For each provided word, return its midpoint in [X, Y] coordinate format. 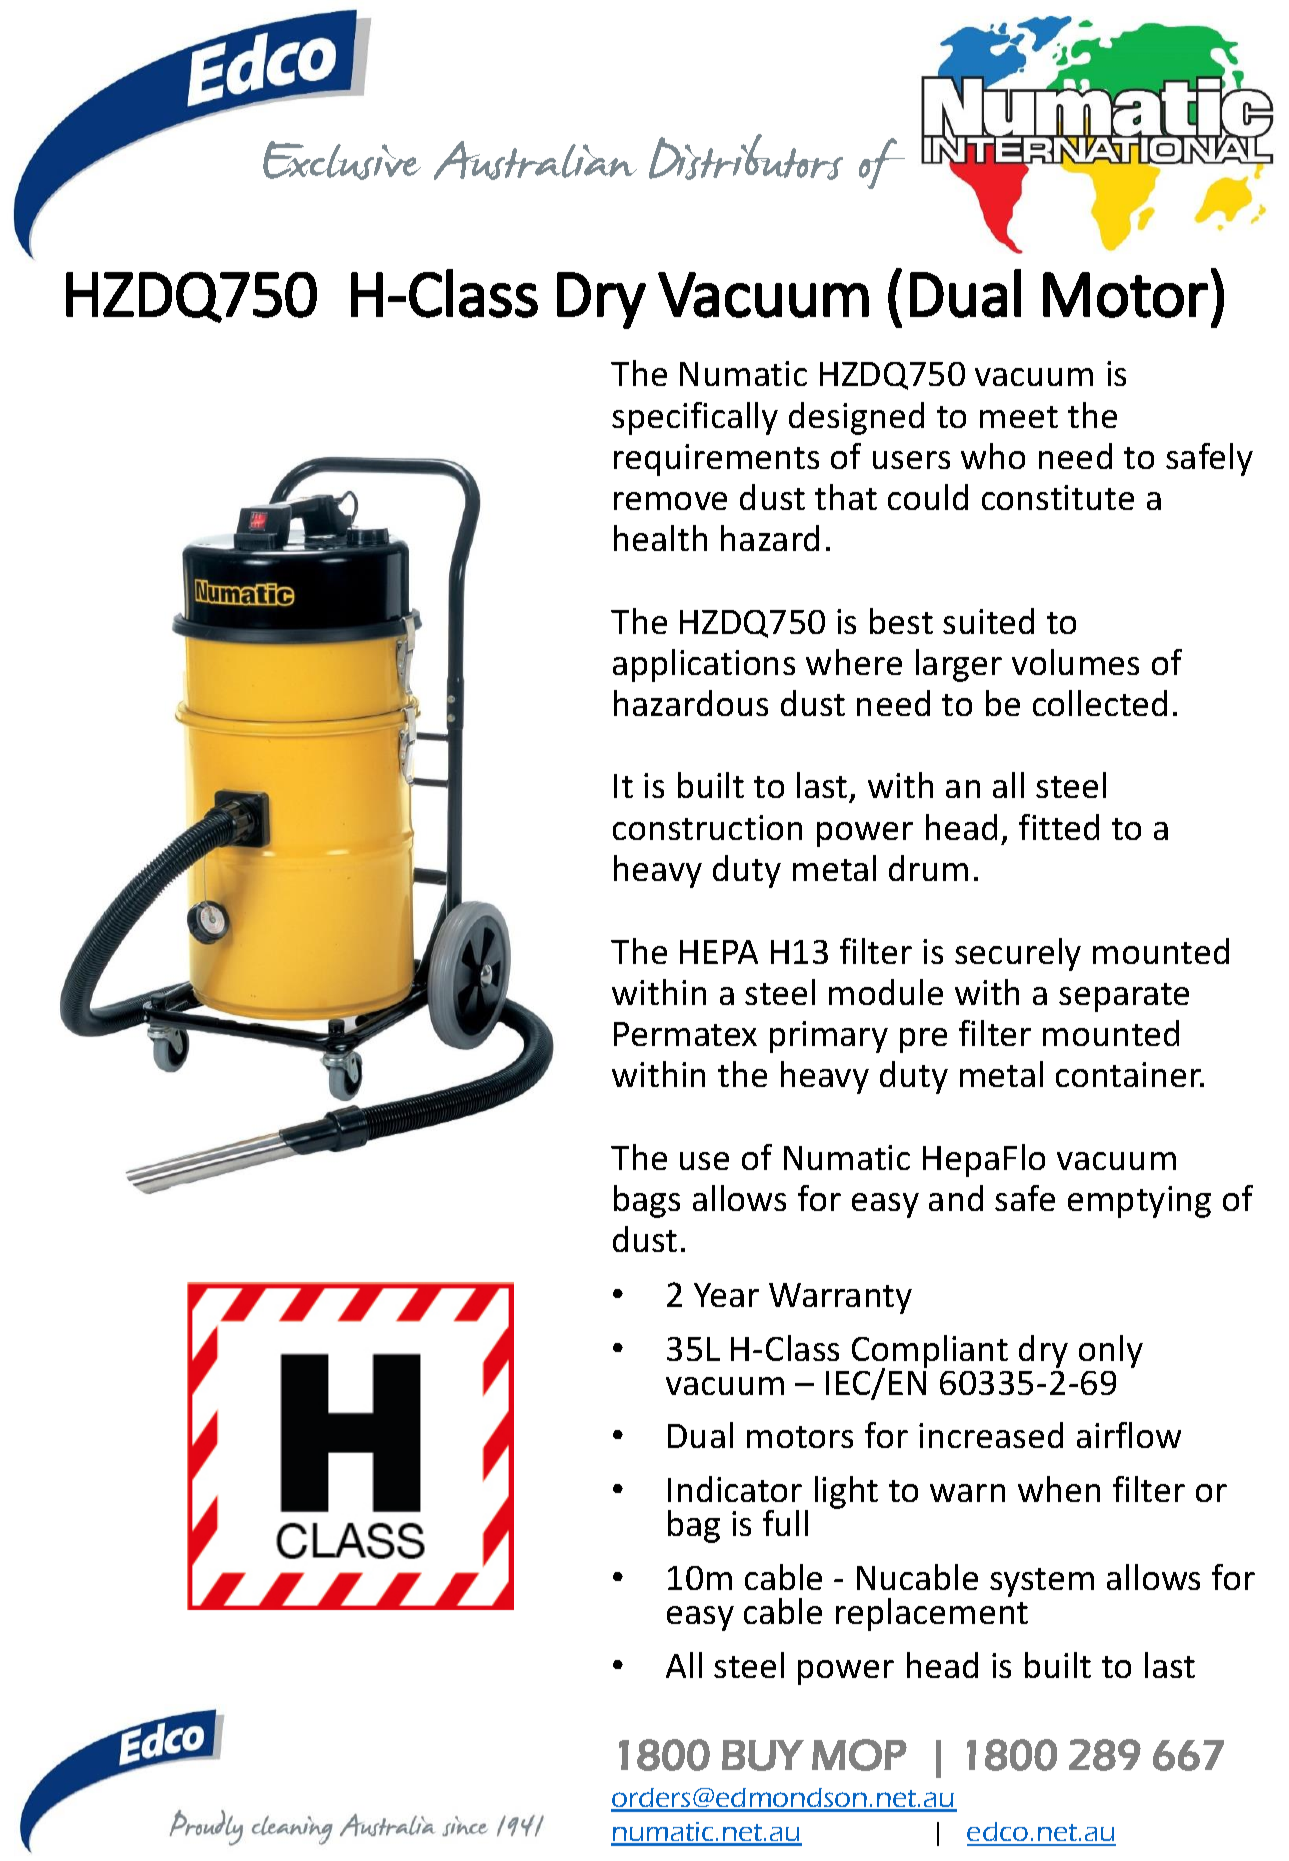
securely [1018, 954]
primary [829, 1037]
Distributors [746, 157]
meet [1019, 417]
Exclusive [342, 160]
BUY [763, 1755]
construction [707, 827]
